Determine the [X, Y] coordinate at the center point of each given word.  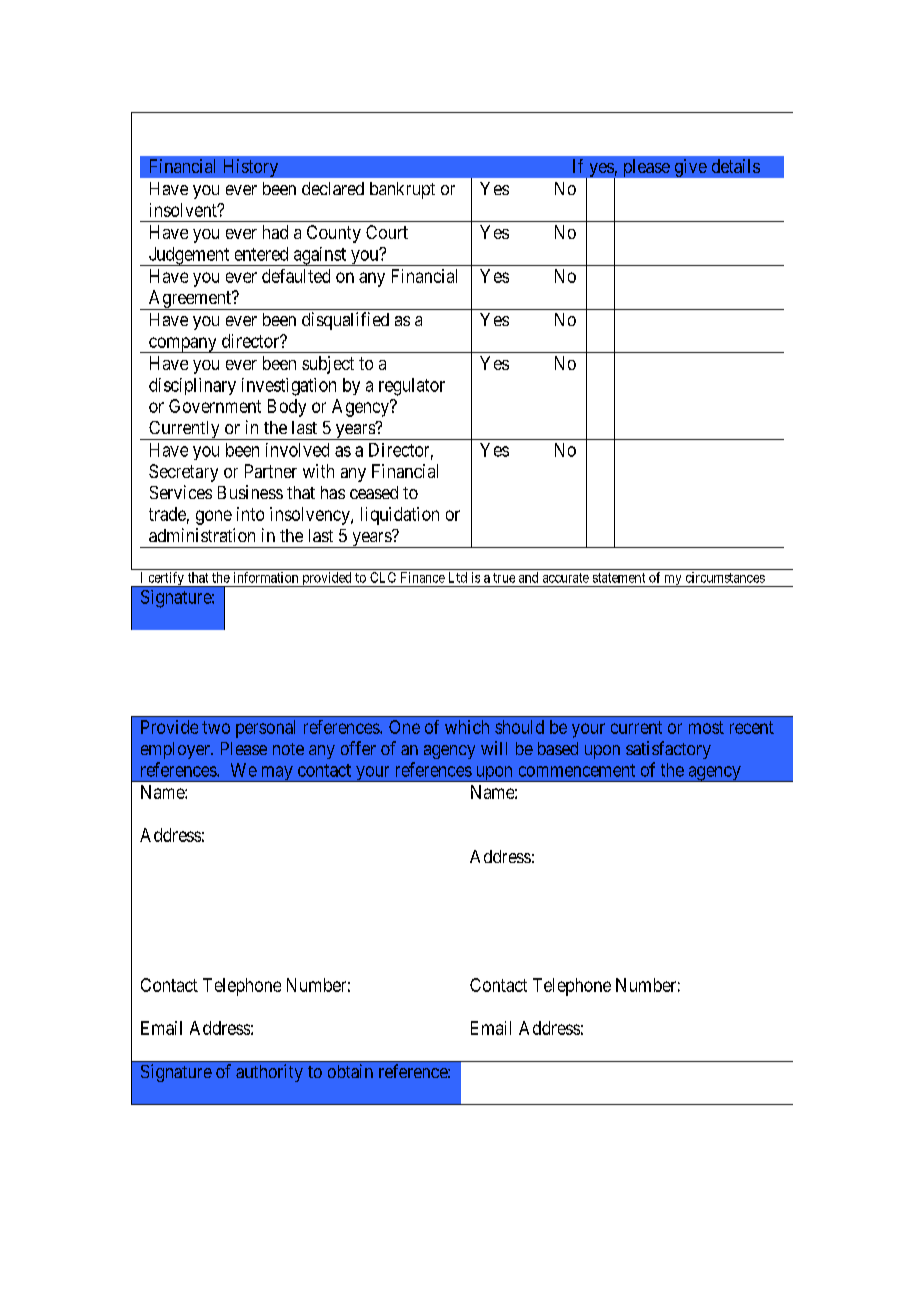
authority [269, 1073]
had [275, 232]
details [736, 166]
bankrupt [402, 190]
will [494, 748]
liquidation [400, 516]
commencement [577, 770]
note [288, 749]
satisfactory [668, 750]
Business [250, 492]
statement [619, 578]
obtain [350, 1071]
